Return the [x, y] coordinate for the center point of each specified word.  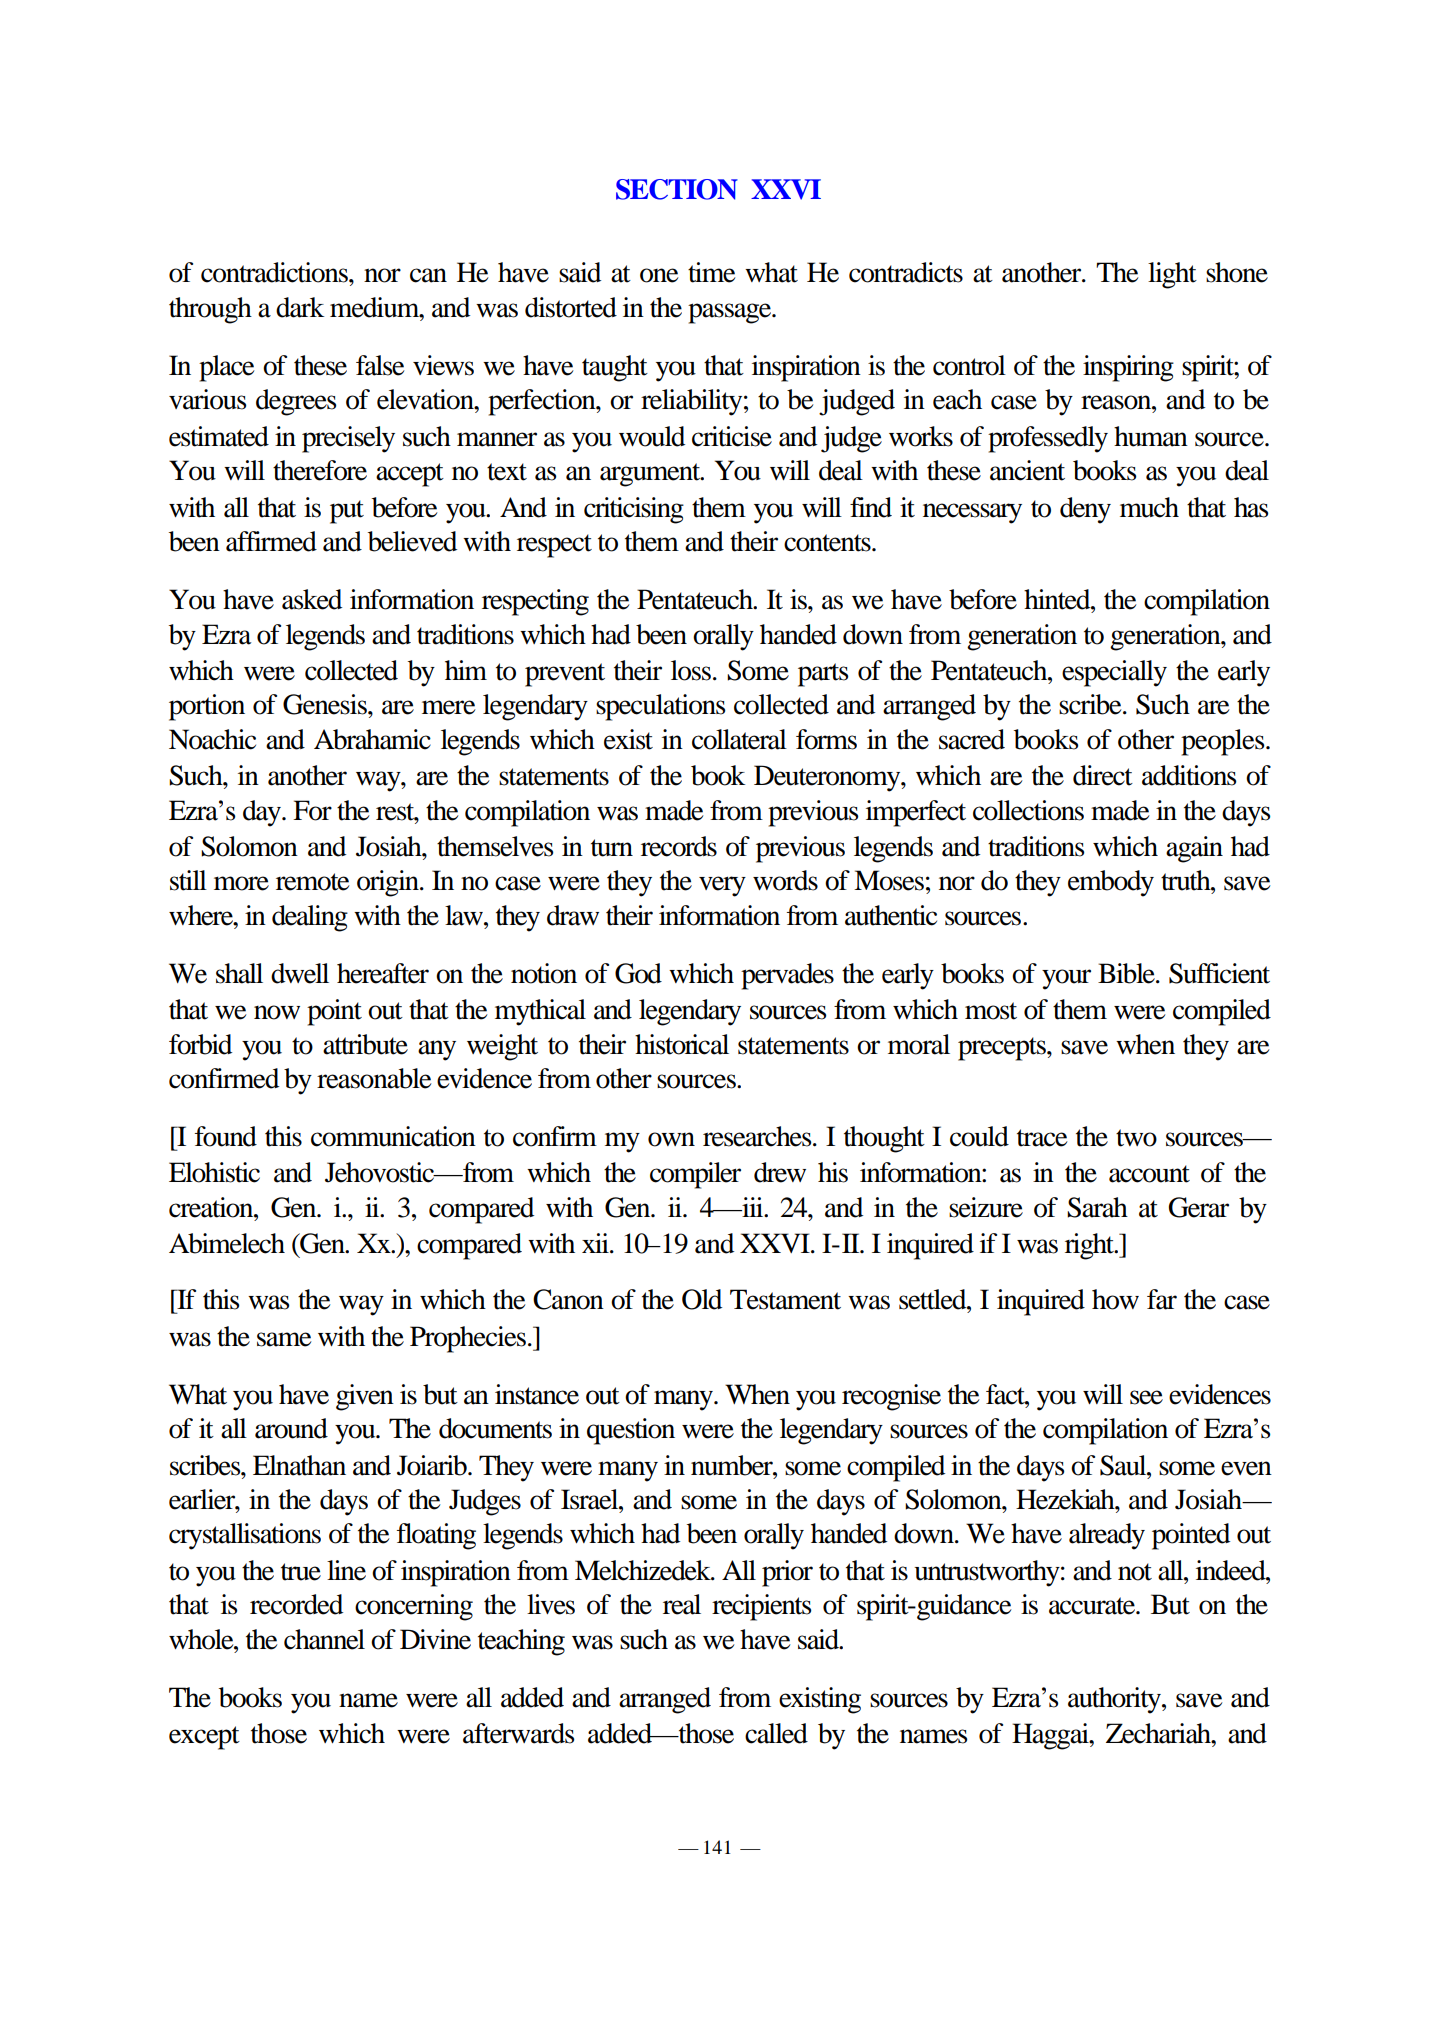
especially [1114, 673]
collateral [739, 739]
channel [324, 1639]
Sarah [1097, 1207]
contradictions [275, 272]
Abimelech [227, 1243]
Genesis [326, 704]
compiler [695, 1175]
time [711, 272]
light [1172, 275]
